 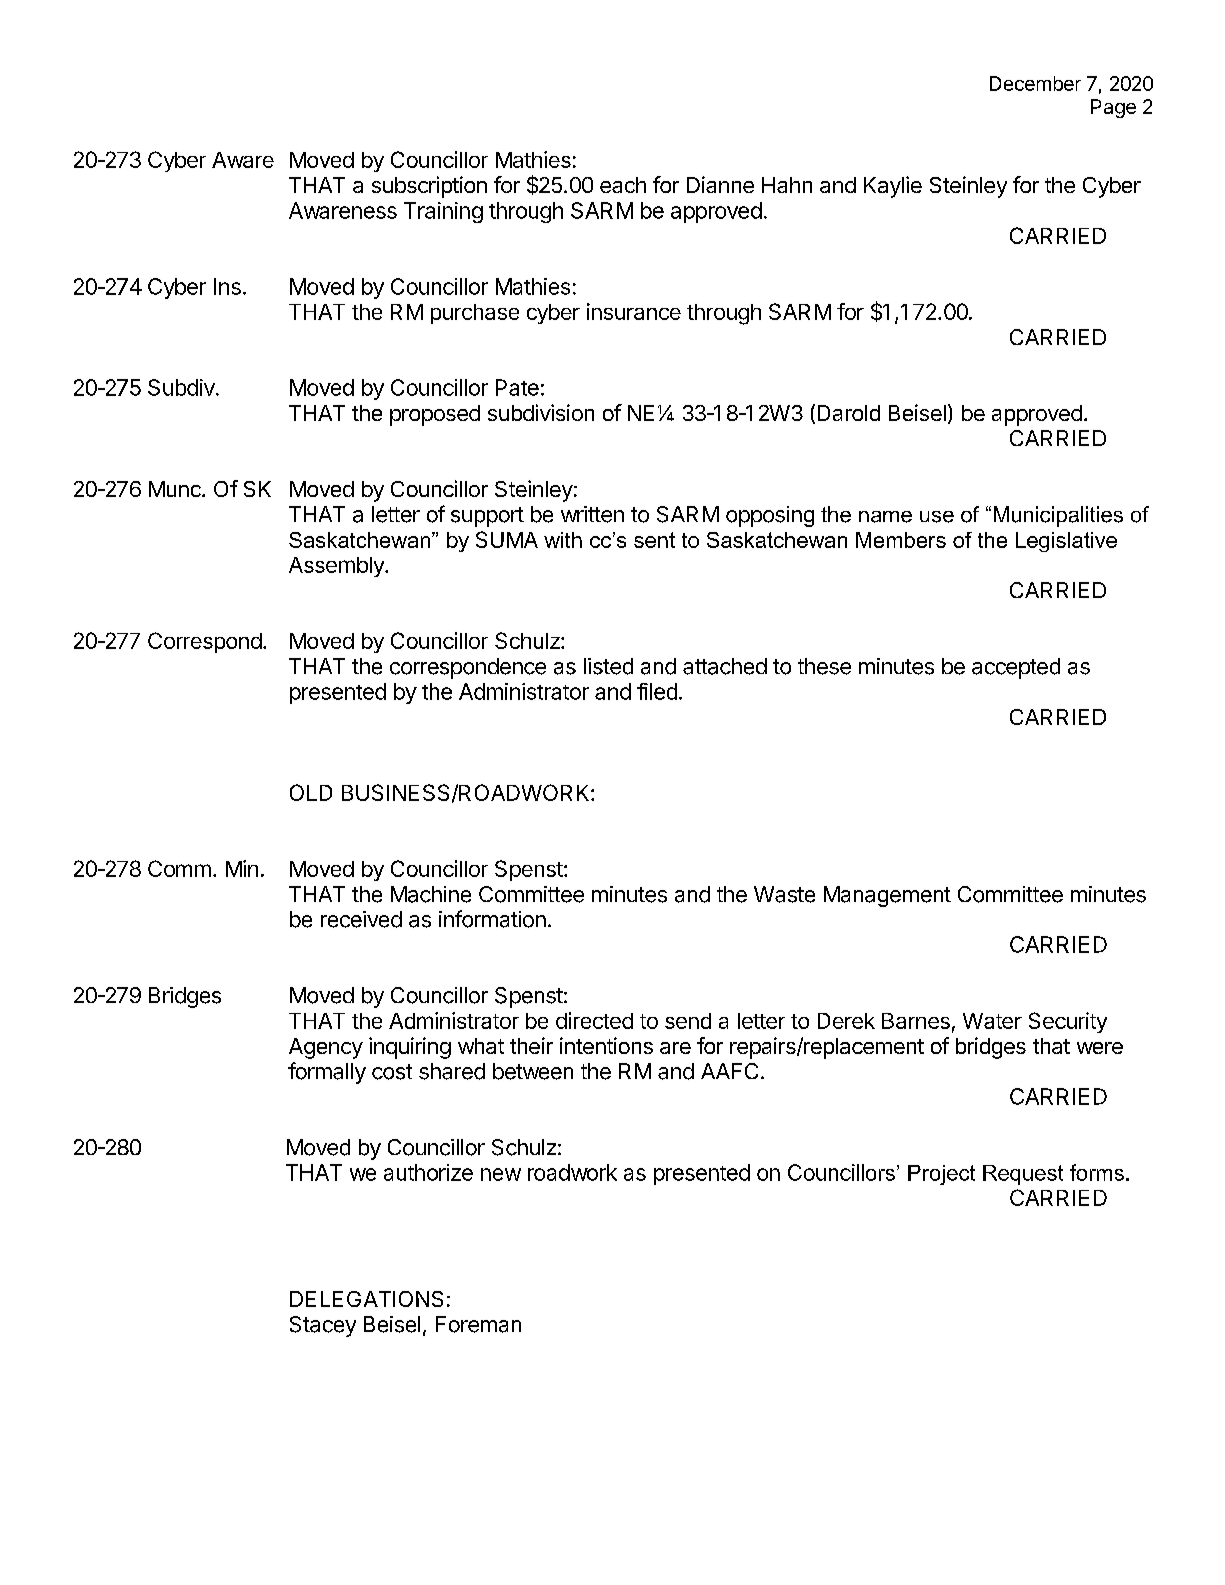 What do you see at coordinates (429, 187) in the screenshot?
I see `subscription` at bounding box center [429, 187].
